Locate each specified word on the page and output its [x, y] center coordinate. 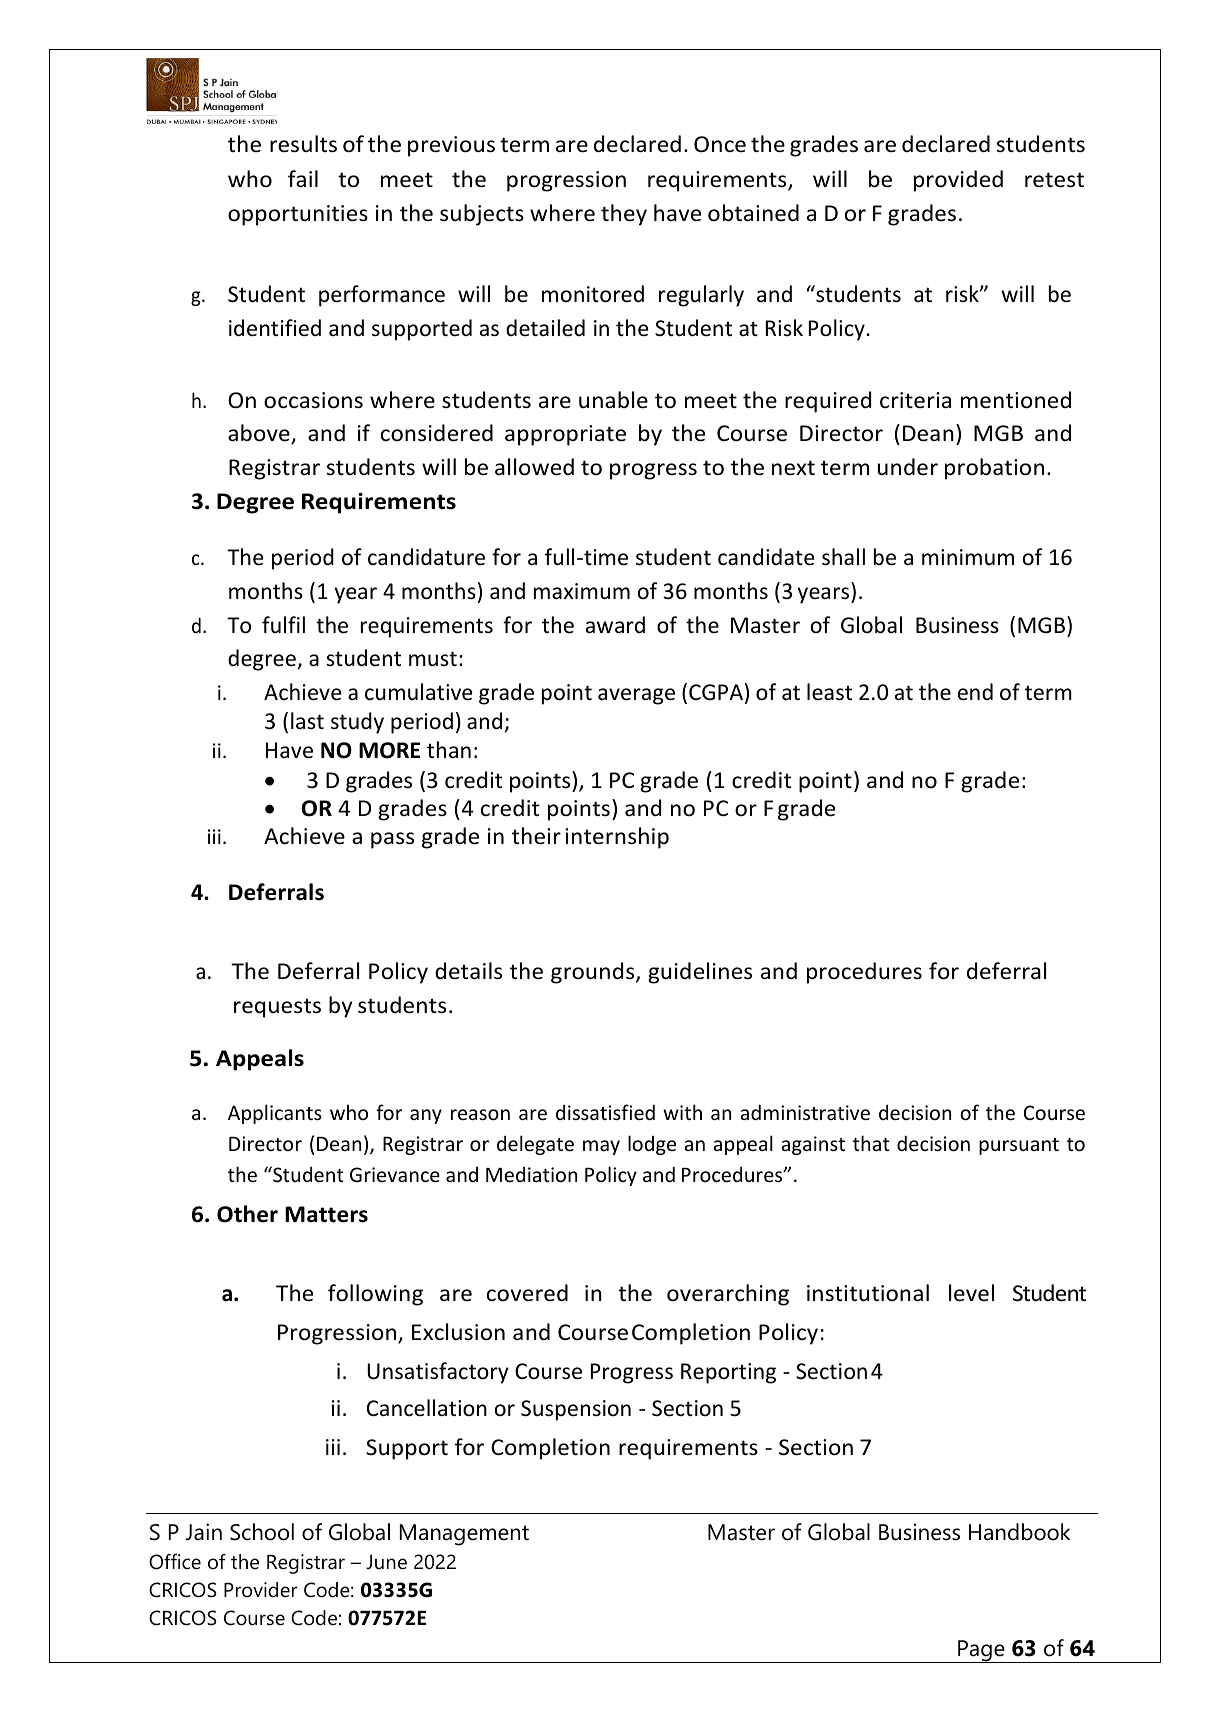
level [971, 1293]
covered [527, 1293]
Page [981, 1651]
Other [247, 1214]
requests [277, 1008]
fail [303, 178]
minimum [968, 557]
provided [958, 181]
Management [464, 1535]
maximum [582, 591]
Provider [260, 1590]
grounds [594, 973]
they [624, 215]
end [975, 692]
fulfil [283, 624]
